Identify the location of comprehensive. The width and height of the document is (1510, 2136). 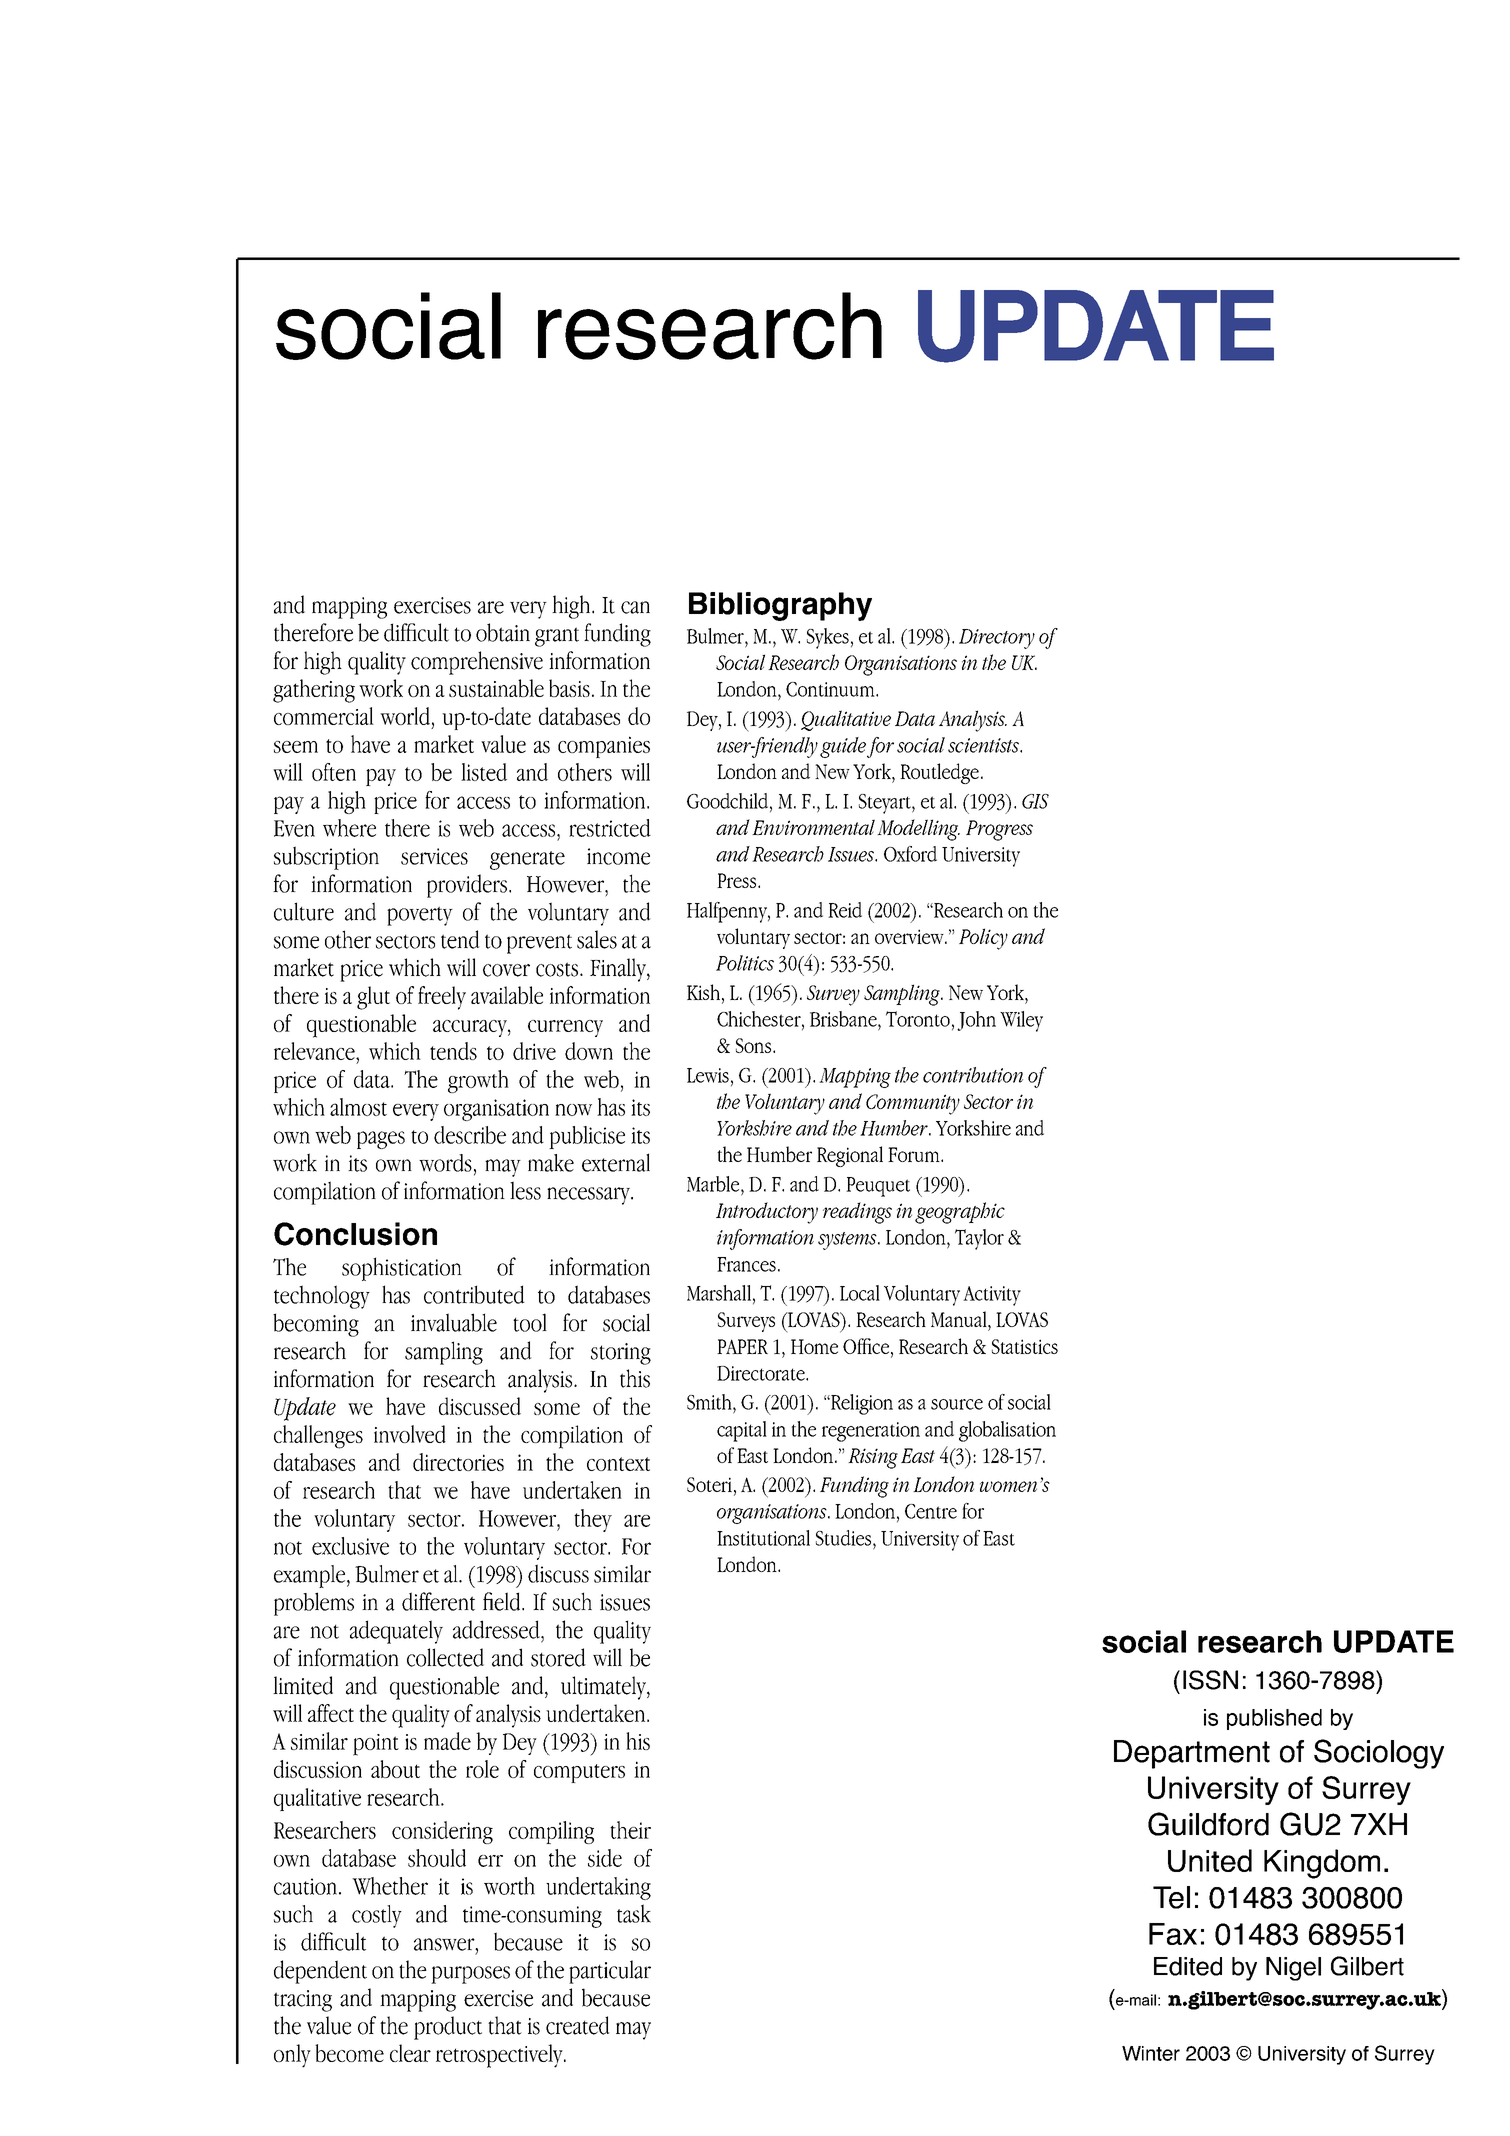
(477, 663).
